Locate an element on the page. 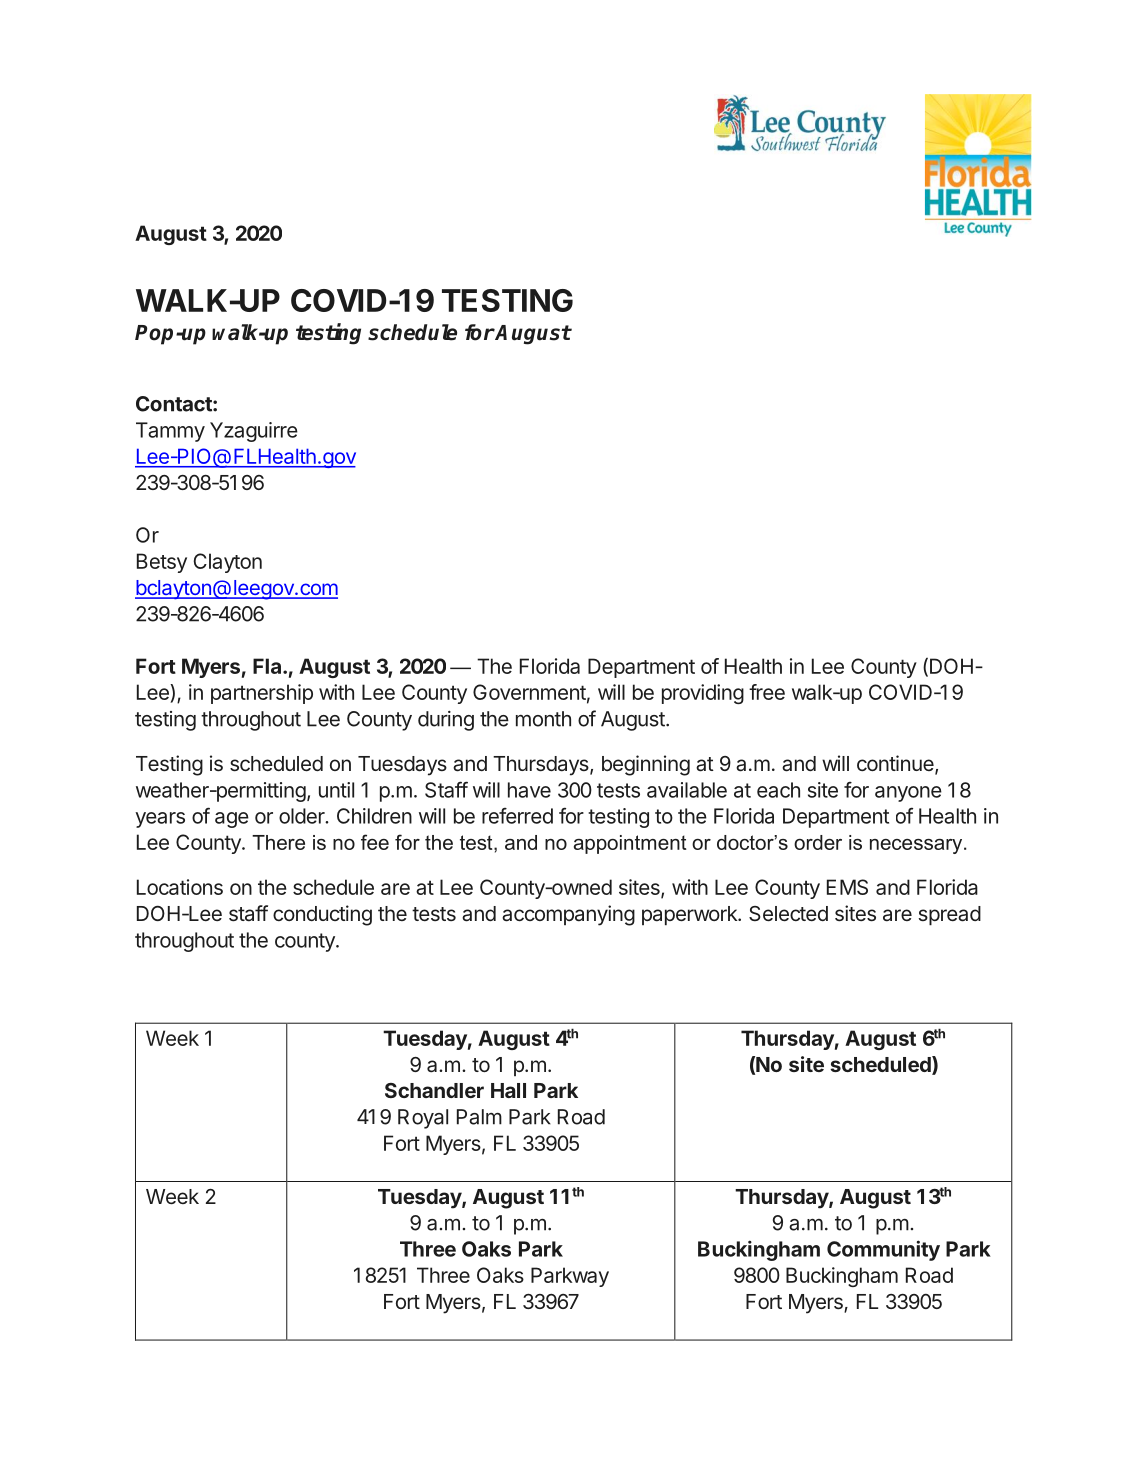 This image has height=1484, width=1147. conducting is located at coordinates (322, 915).
